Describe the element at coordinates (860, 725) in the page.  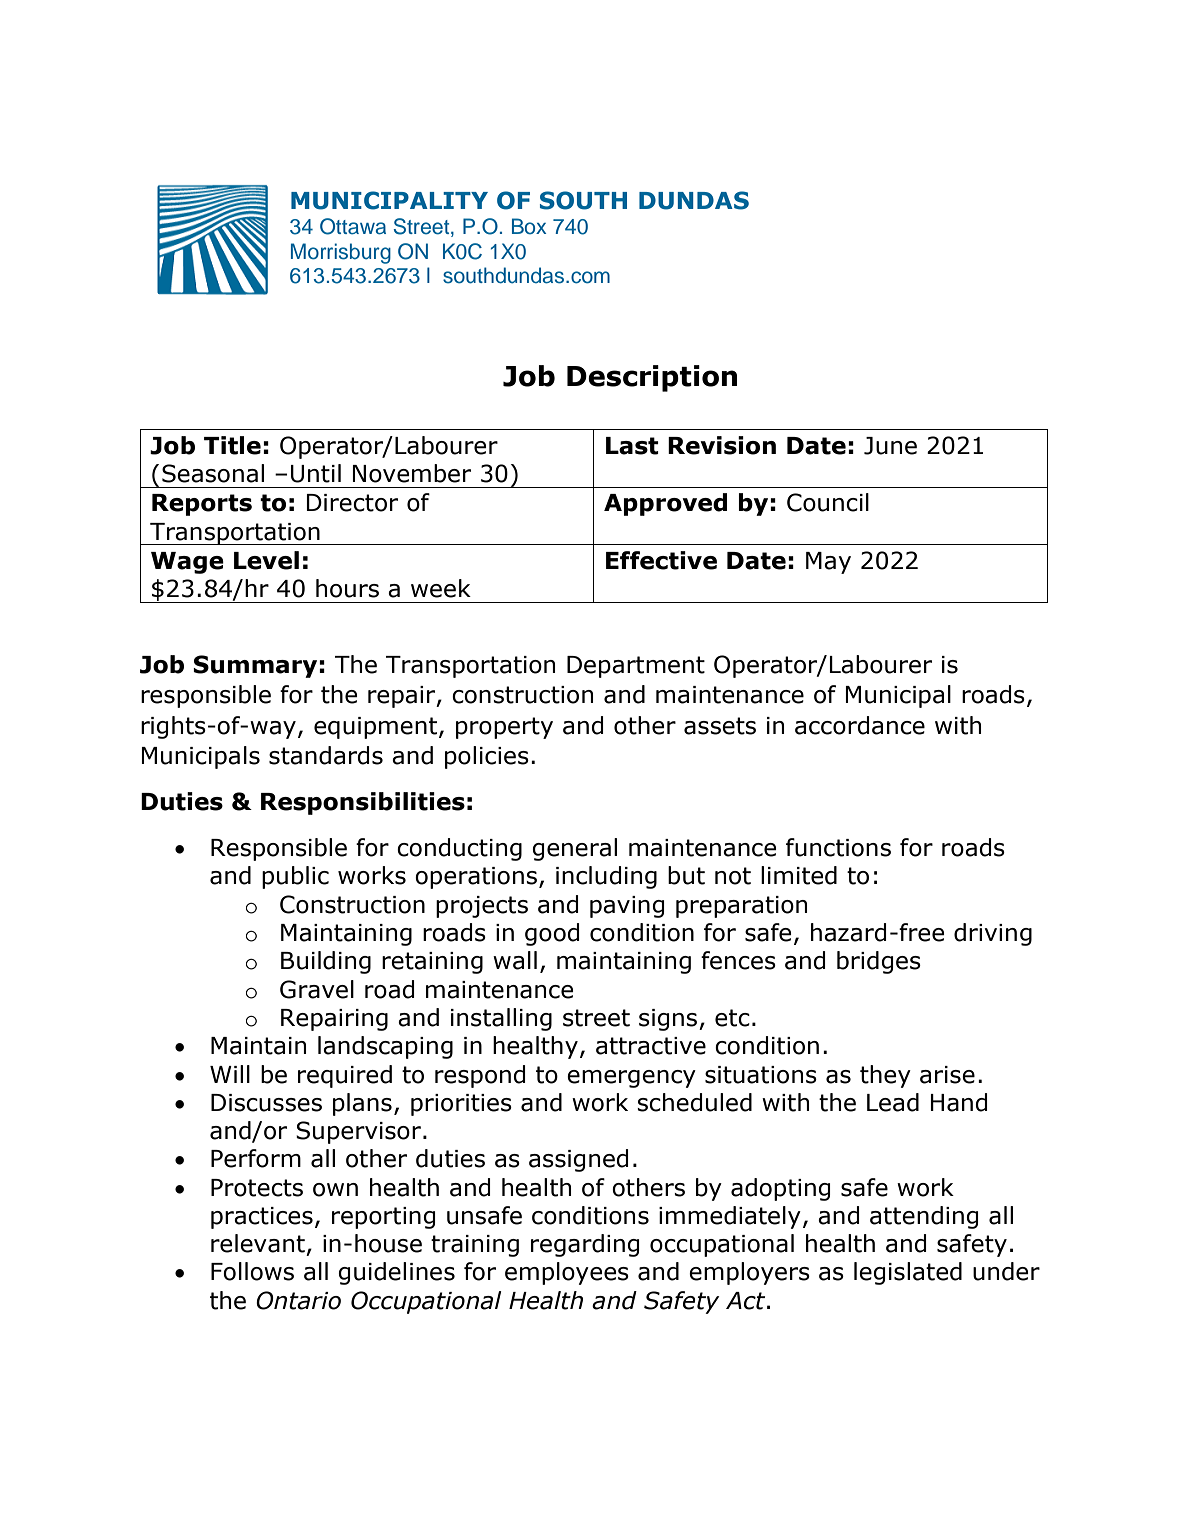
I see `accordance` at that location.
